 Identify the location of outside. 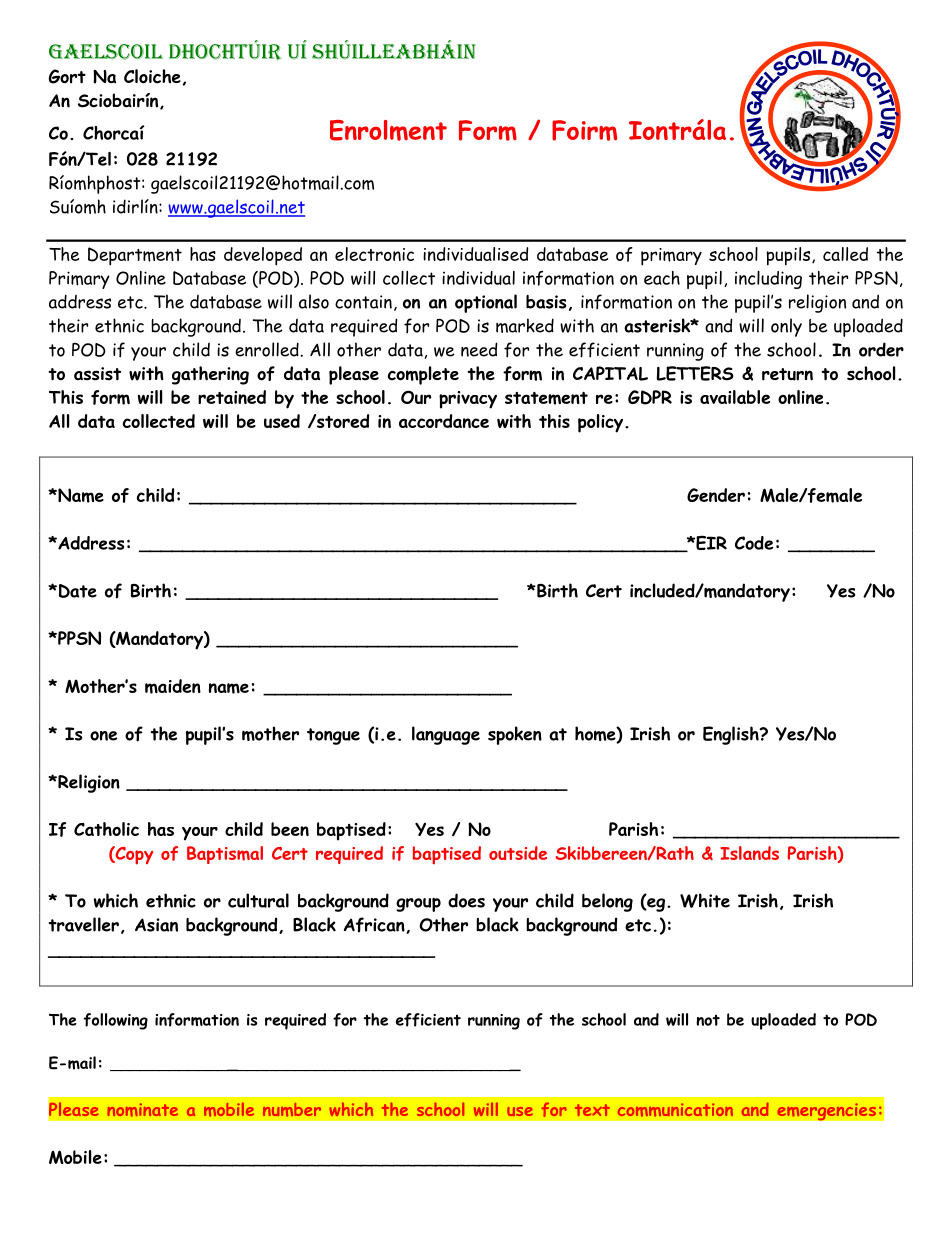
(518, 853).
